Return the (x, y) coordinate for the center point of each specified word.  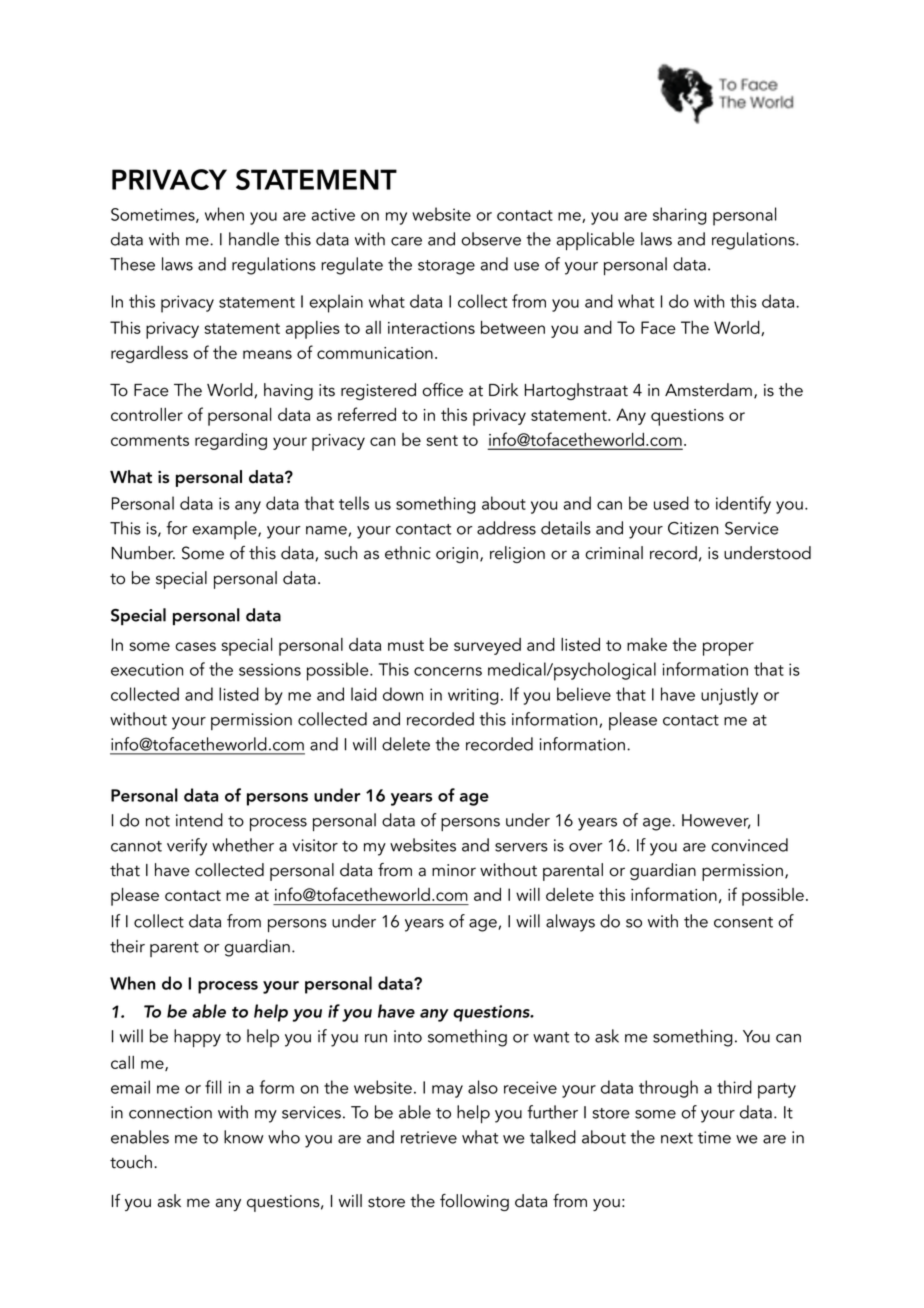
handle (254, 239)
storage (446, 267)
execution (147, 669)
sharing (680, 216)
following (474, 1202)
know (243, 1137)
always (570, 923)
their (127, 946)
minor (454, 870)
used (671, 503)
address (506, 528)
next (677, 1138)
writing (473, 696)
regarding (231, 441)
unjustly (729, 696)
